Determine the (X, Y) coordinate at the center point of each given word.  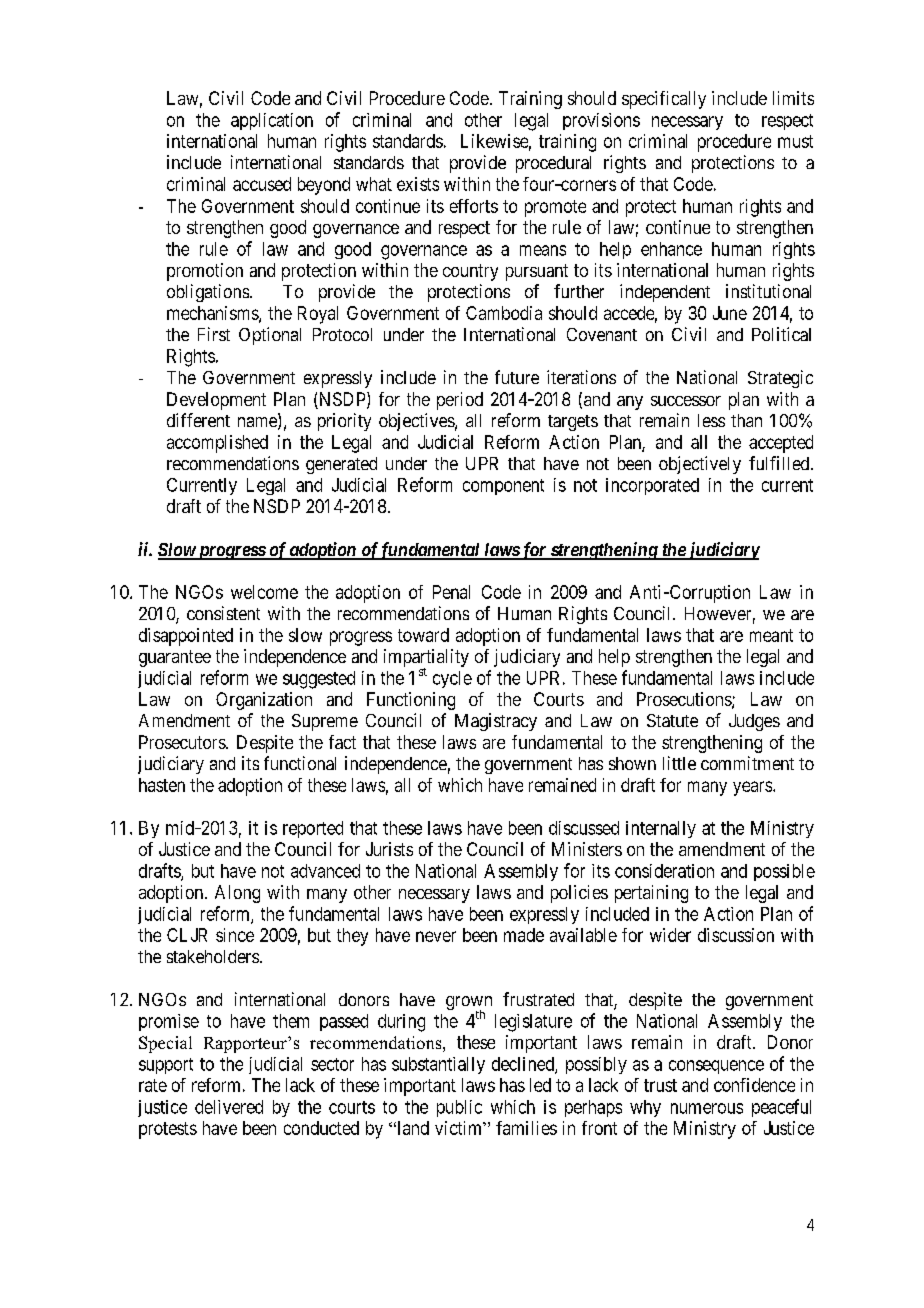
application (272, 121)
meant (771, 635)
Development (216, 401)
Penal (451, 592)
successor (686, 401)
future (517, 377)
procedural (553, 164)
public (459, 1108)
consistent (223, 613)
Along (237, 894)
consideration (664, 871)
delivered (229, 1107)
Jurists (389, 849)
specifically (664, 100)
